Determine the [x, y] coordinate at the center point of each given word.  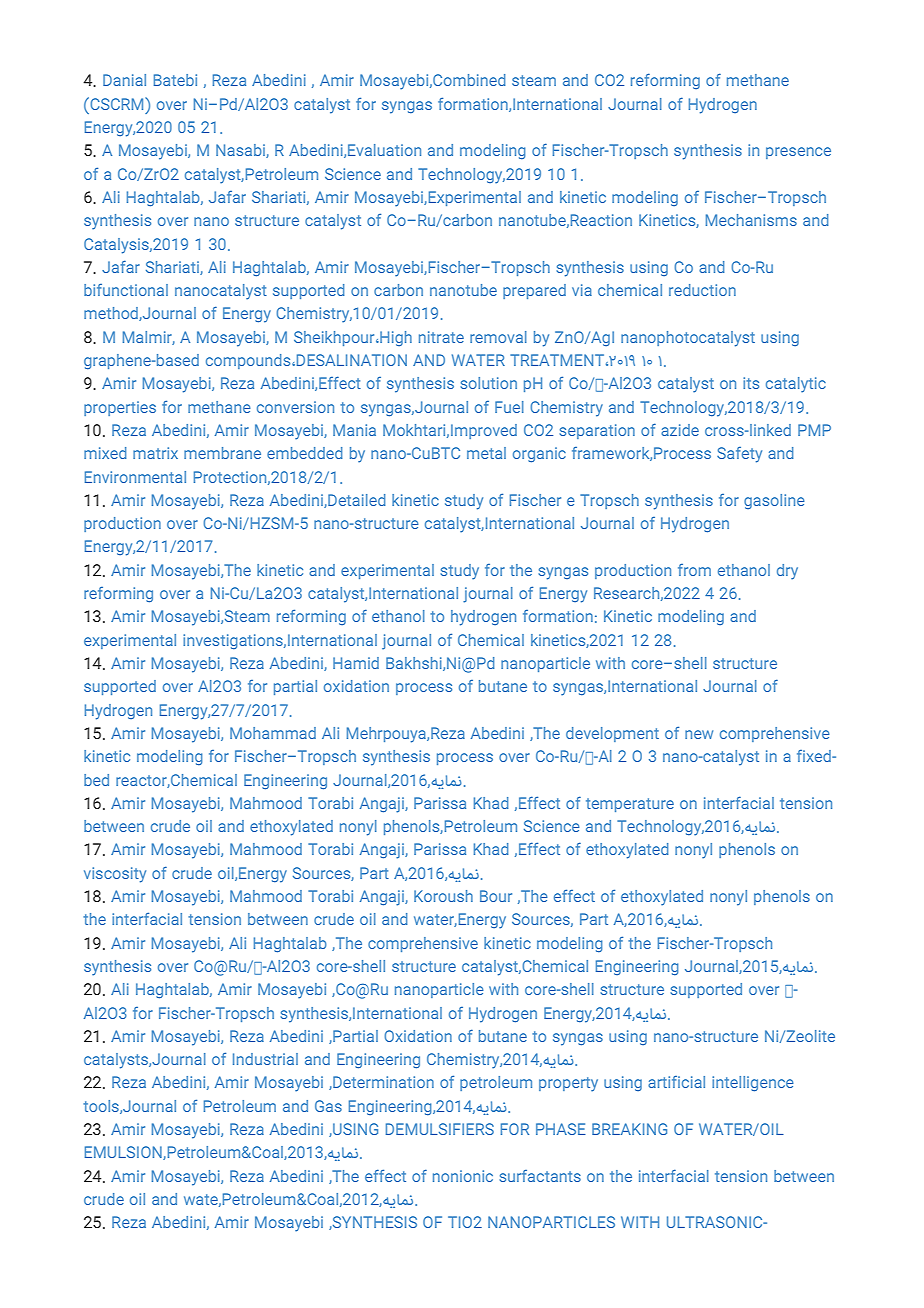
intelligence [753, 1083]
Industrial [265, 1059]
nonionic [463, 1176]
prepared [534, 291]
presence [798, 153]
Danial [124, 80]
